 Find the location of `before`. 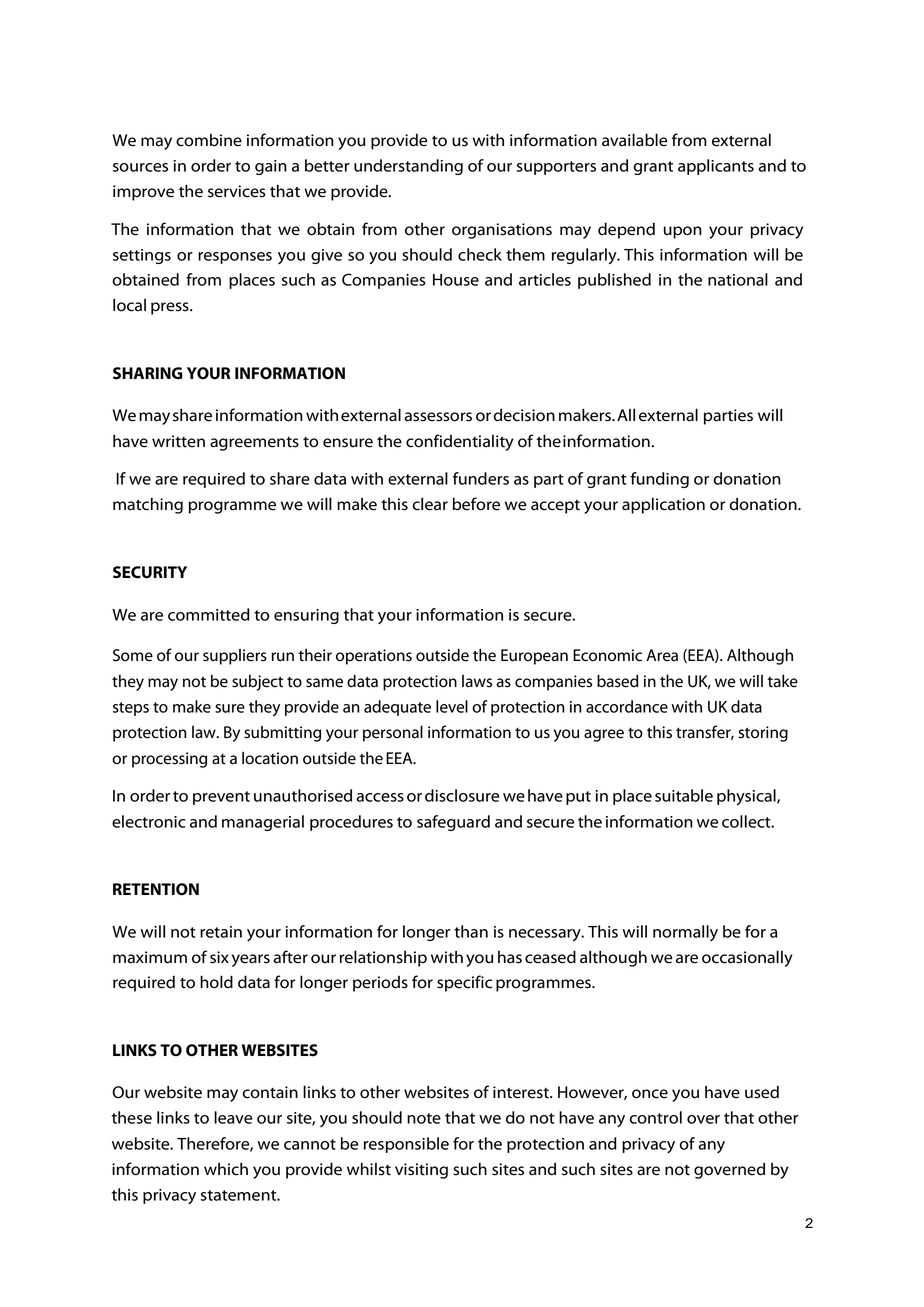

before is located at coordinates (476, 504).
